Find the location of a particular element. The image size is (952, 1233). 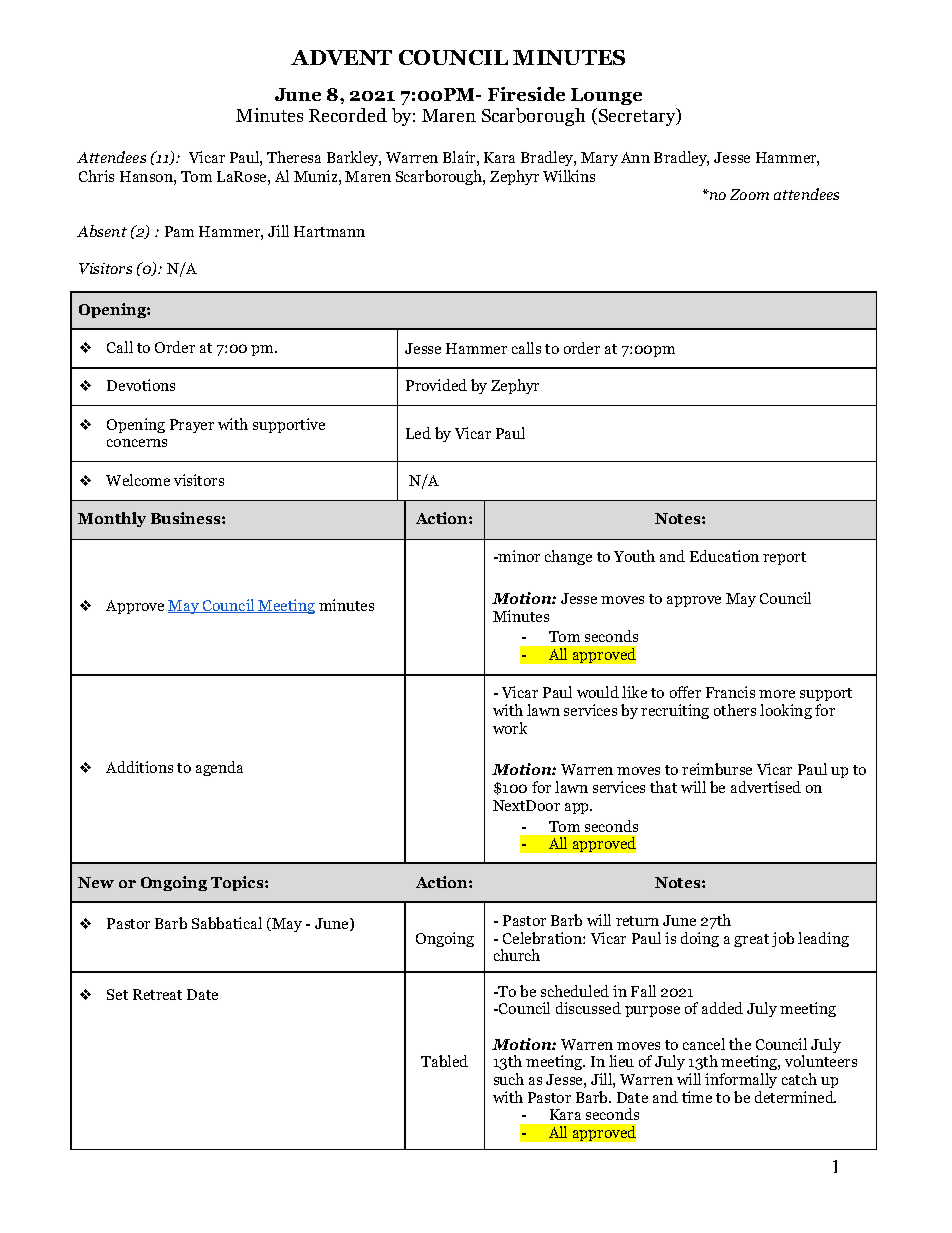

Secretary is located at coordinates (637, 117).
